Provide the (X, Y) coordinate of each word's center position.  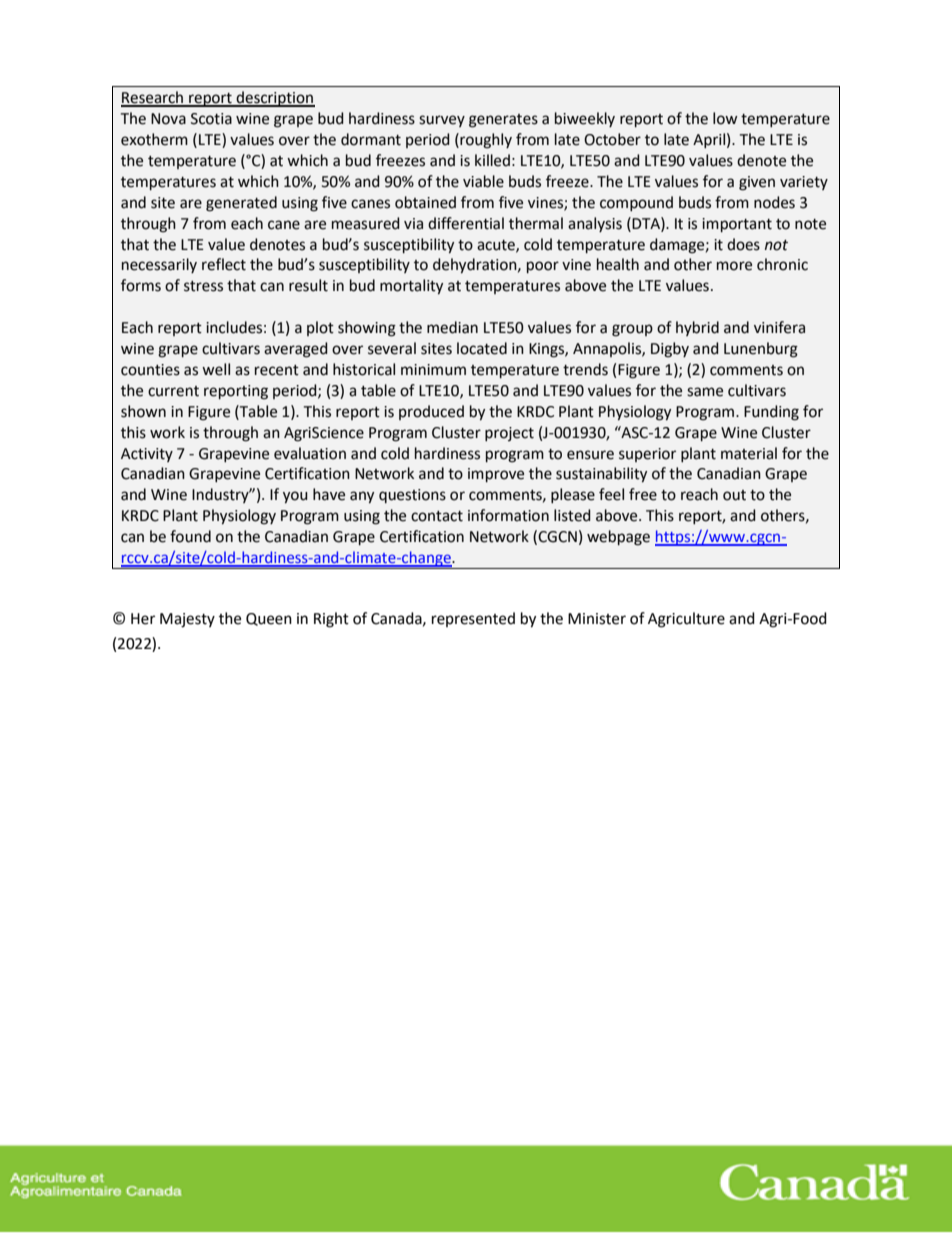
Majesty (187, 620)
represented (473, 619)
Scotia (211, 119)
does (743, 244)
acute (497, 246)
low (725, 118)
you (295, 497)
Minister (597, 619)
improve (496, 475)
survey (442, 121)
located (482, 348)
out (734, 495)
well (216, 369)
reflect (224, 264)
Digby (670, 350)
